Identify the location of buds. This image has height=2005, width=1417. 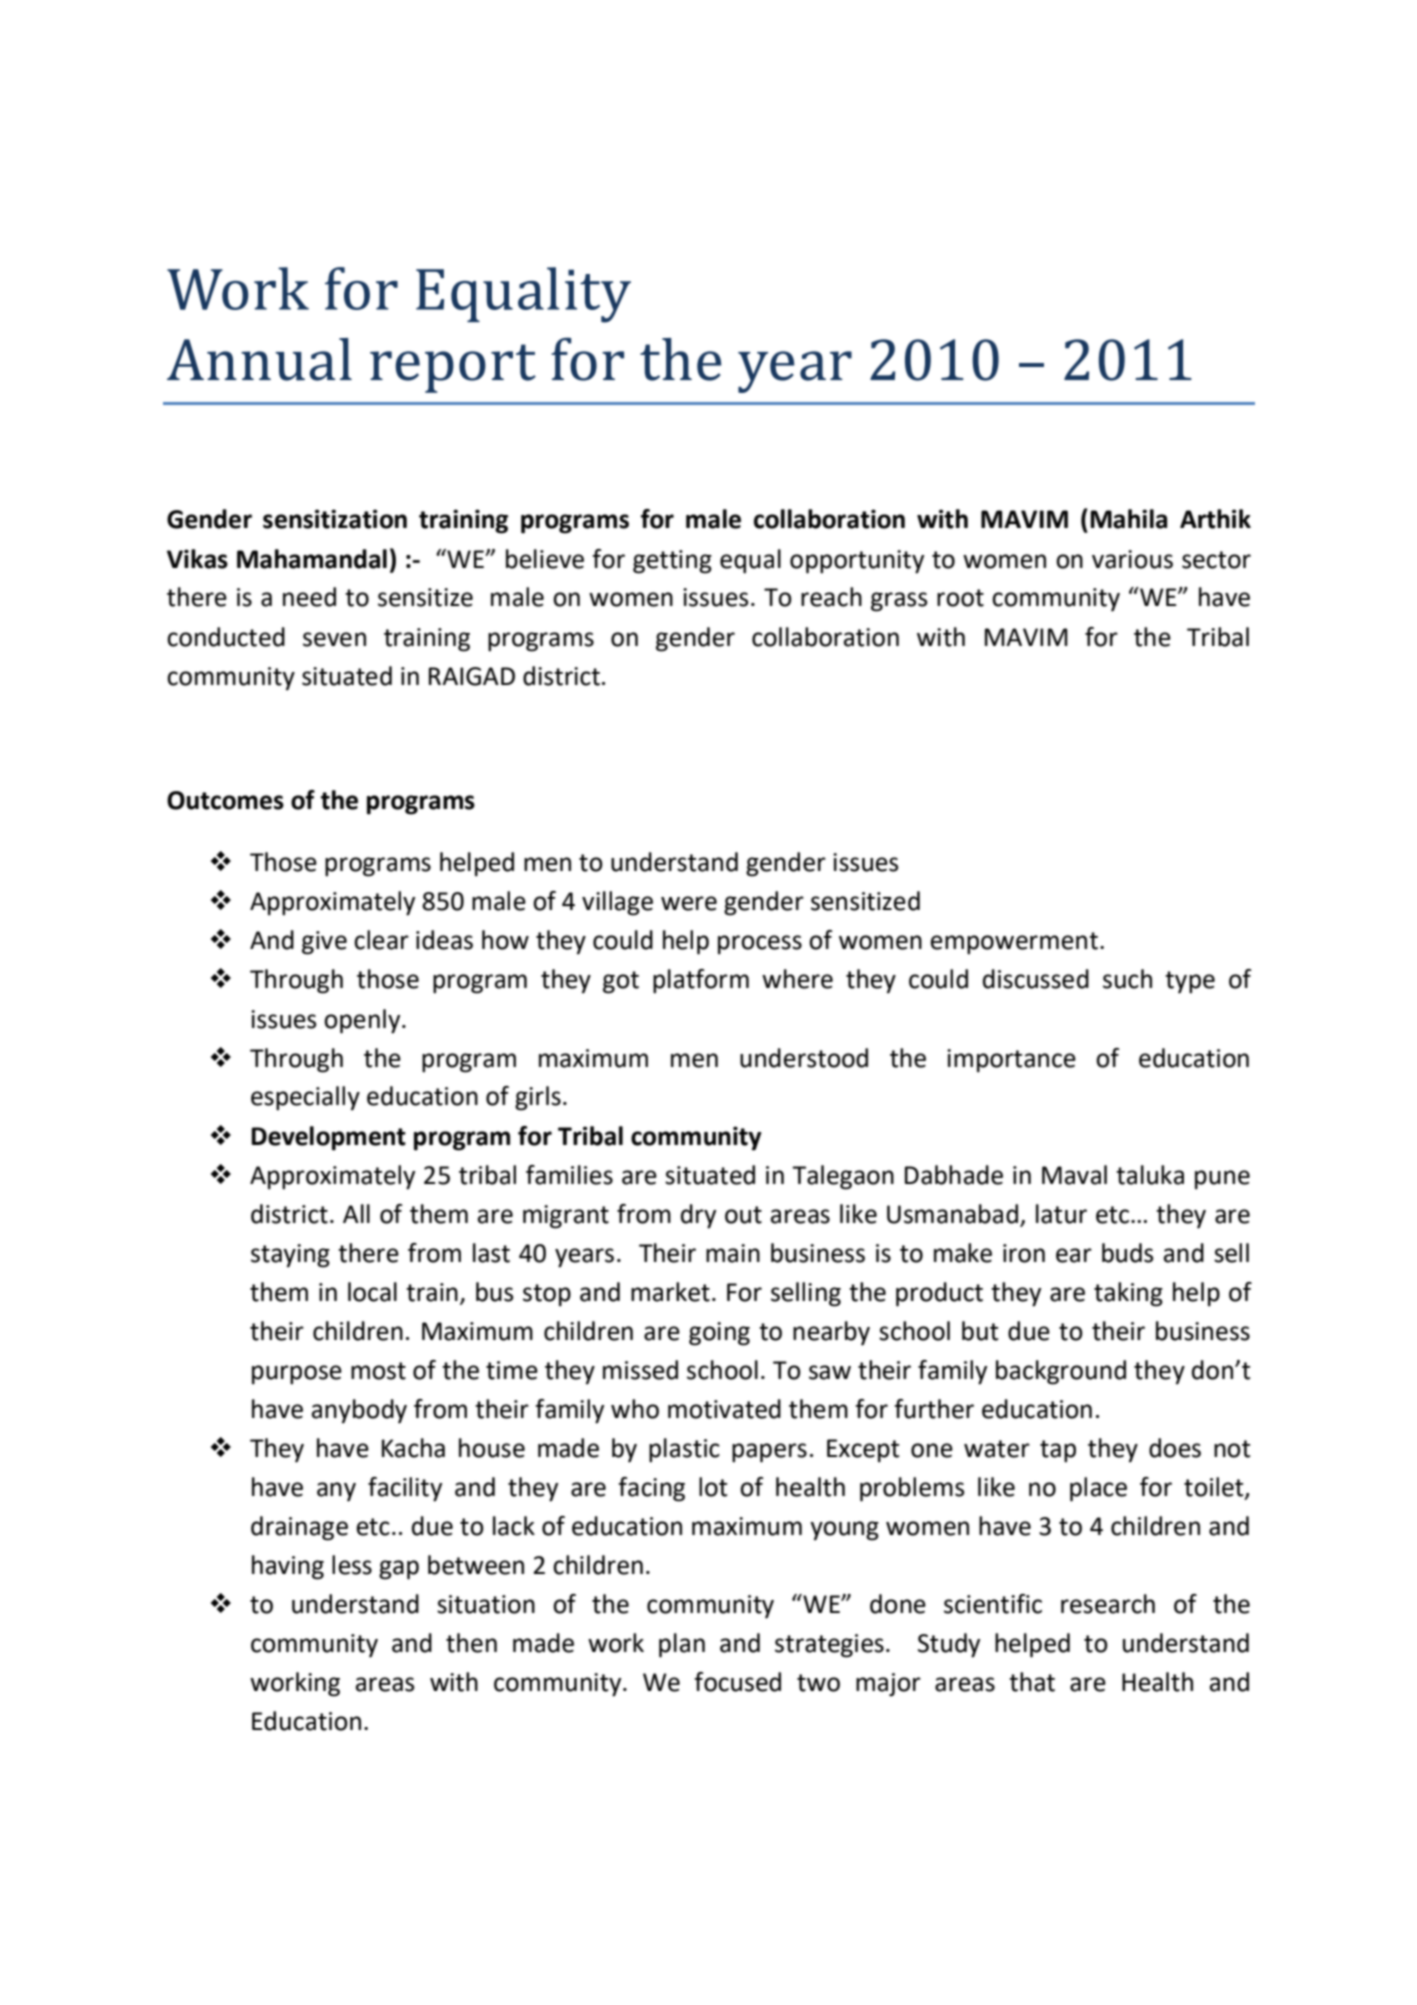
(1127, 1253).
